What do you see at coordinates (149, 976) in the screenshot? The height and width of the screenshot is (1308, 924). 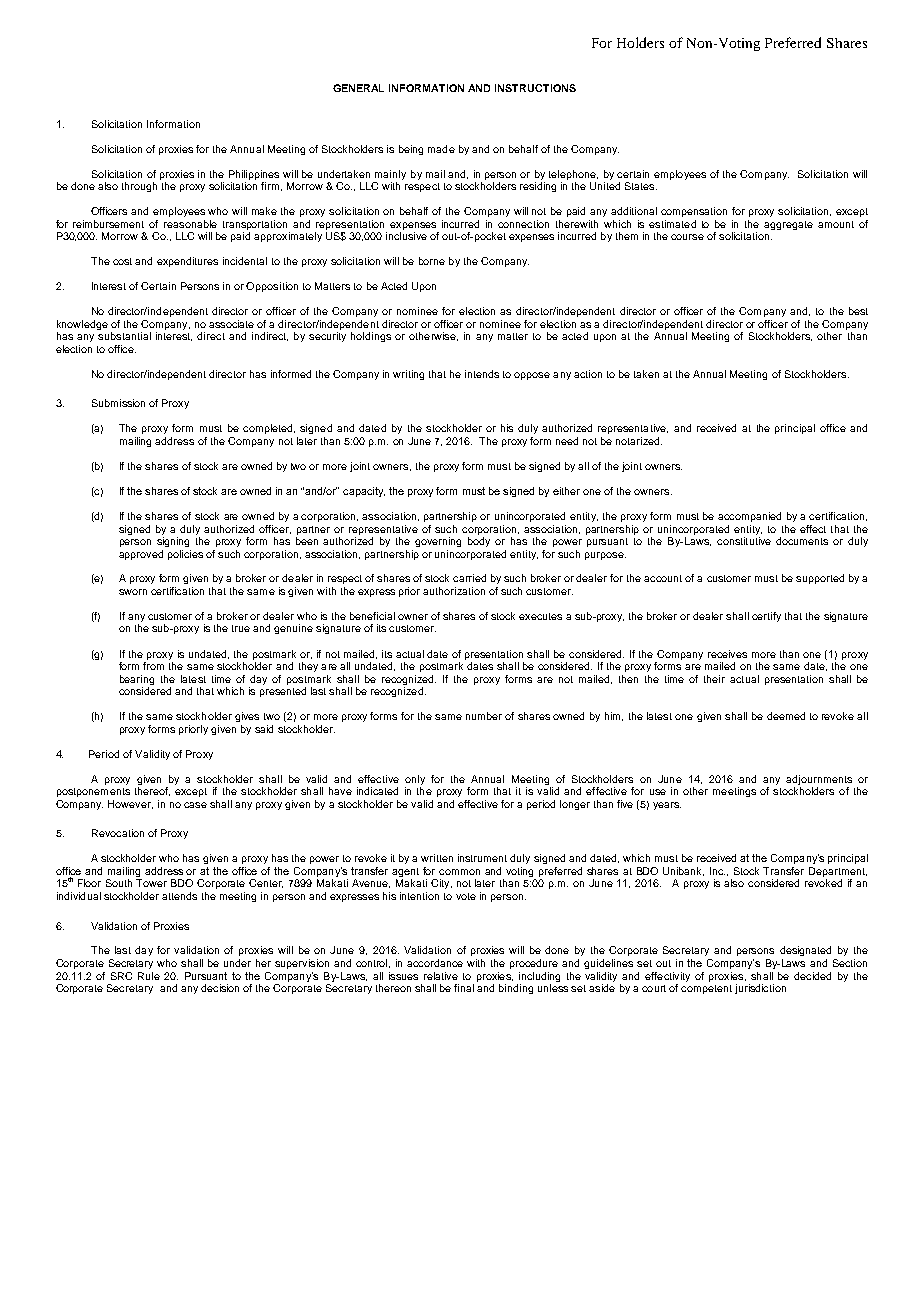 I see `Rule` at bounding box center [149, 976].
